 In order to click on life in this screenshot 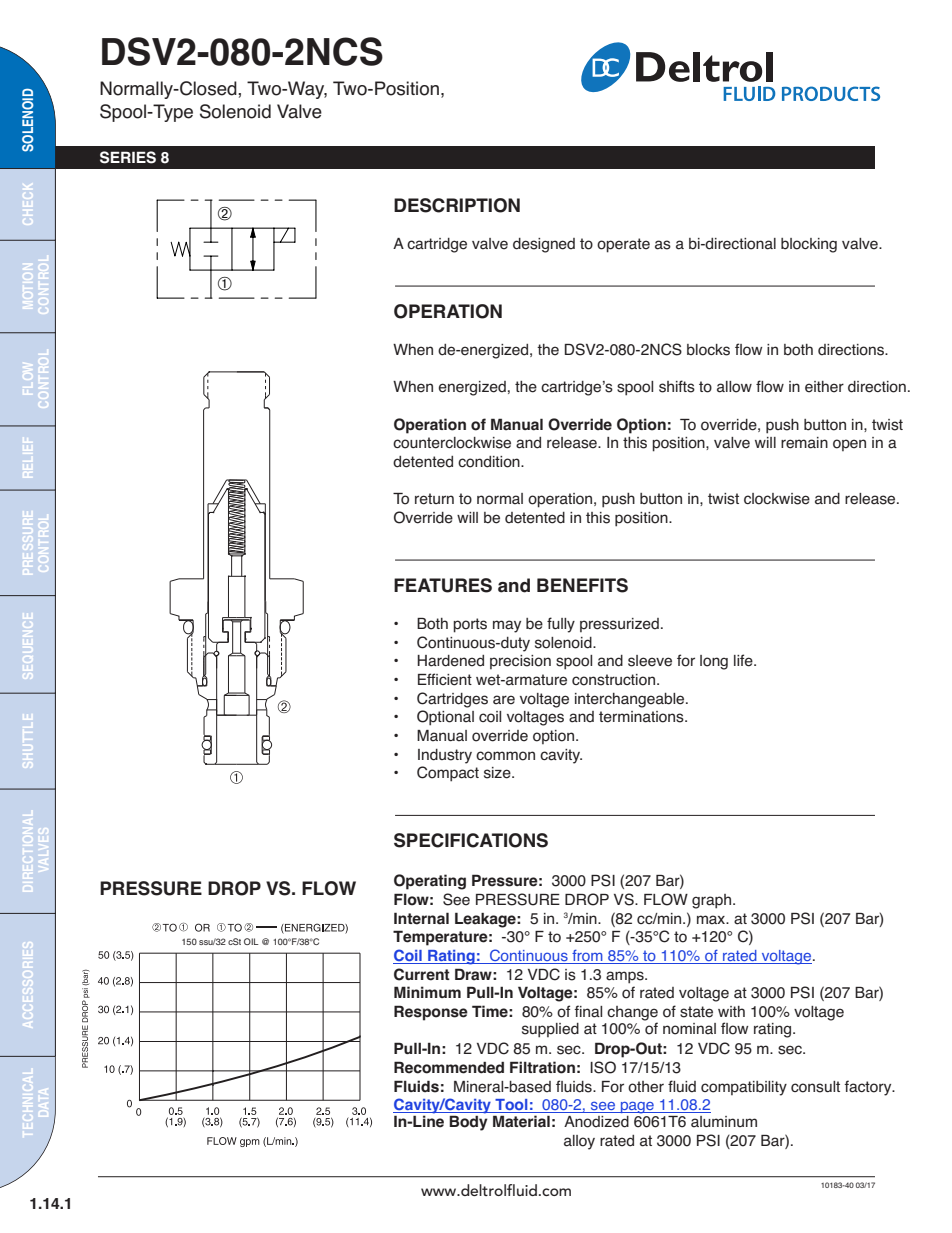, I will do `click(744, 660)`.
